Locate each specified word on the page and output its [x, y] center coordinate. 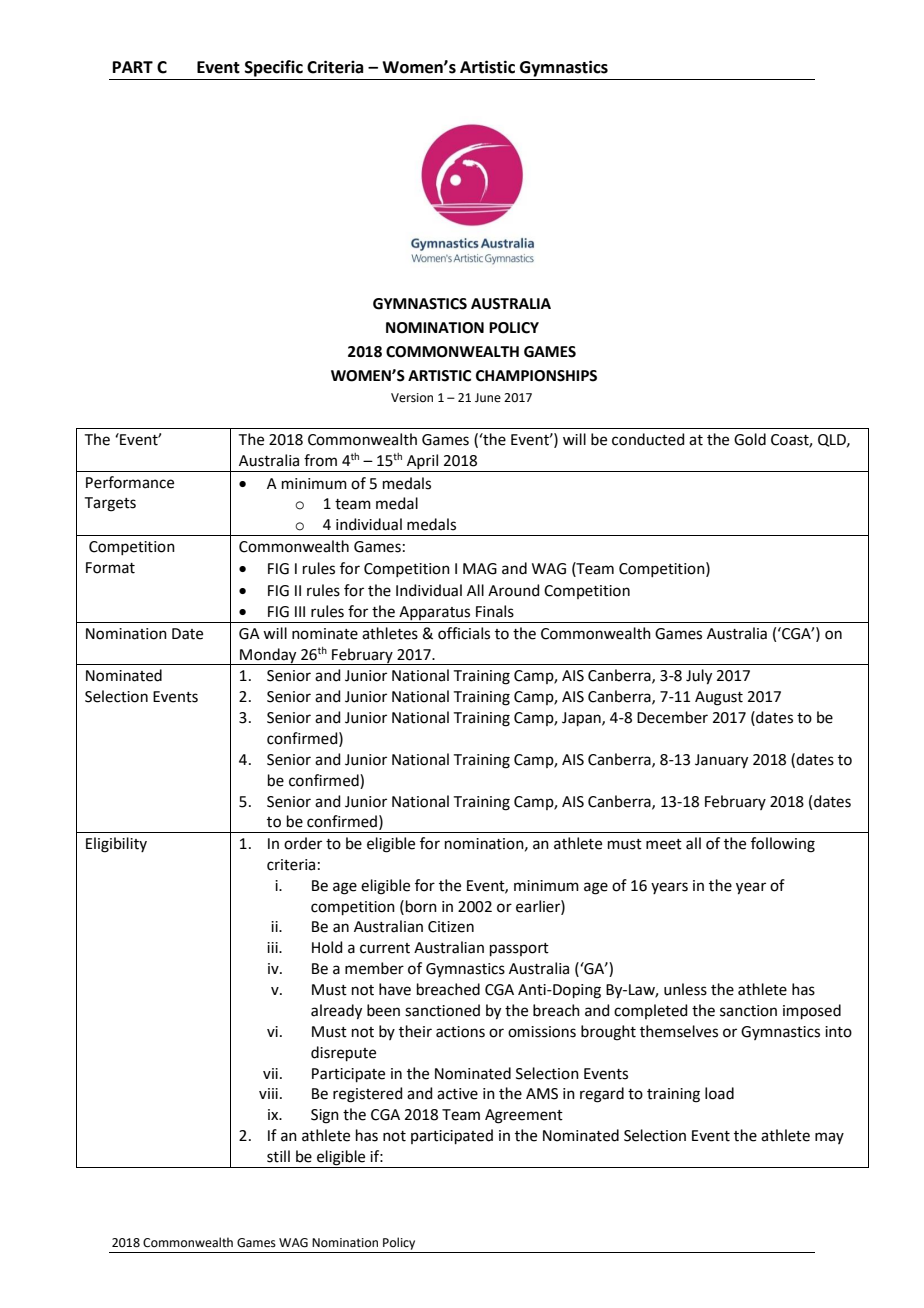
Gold [750, 439]
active [457, 1094]
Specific [274, 68]
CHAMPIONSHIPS [536, 376]
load [719, 1093]
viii [268, 1093]
